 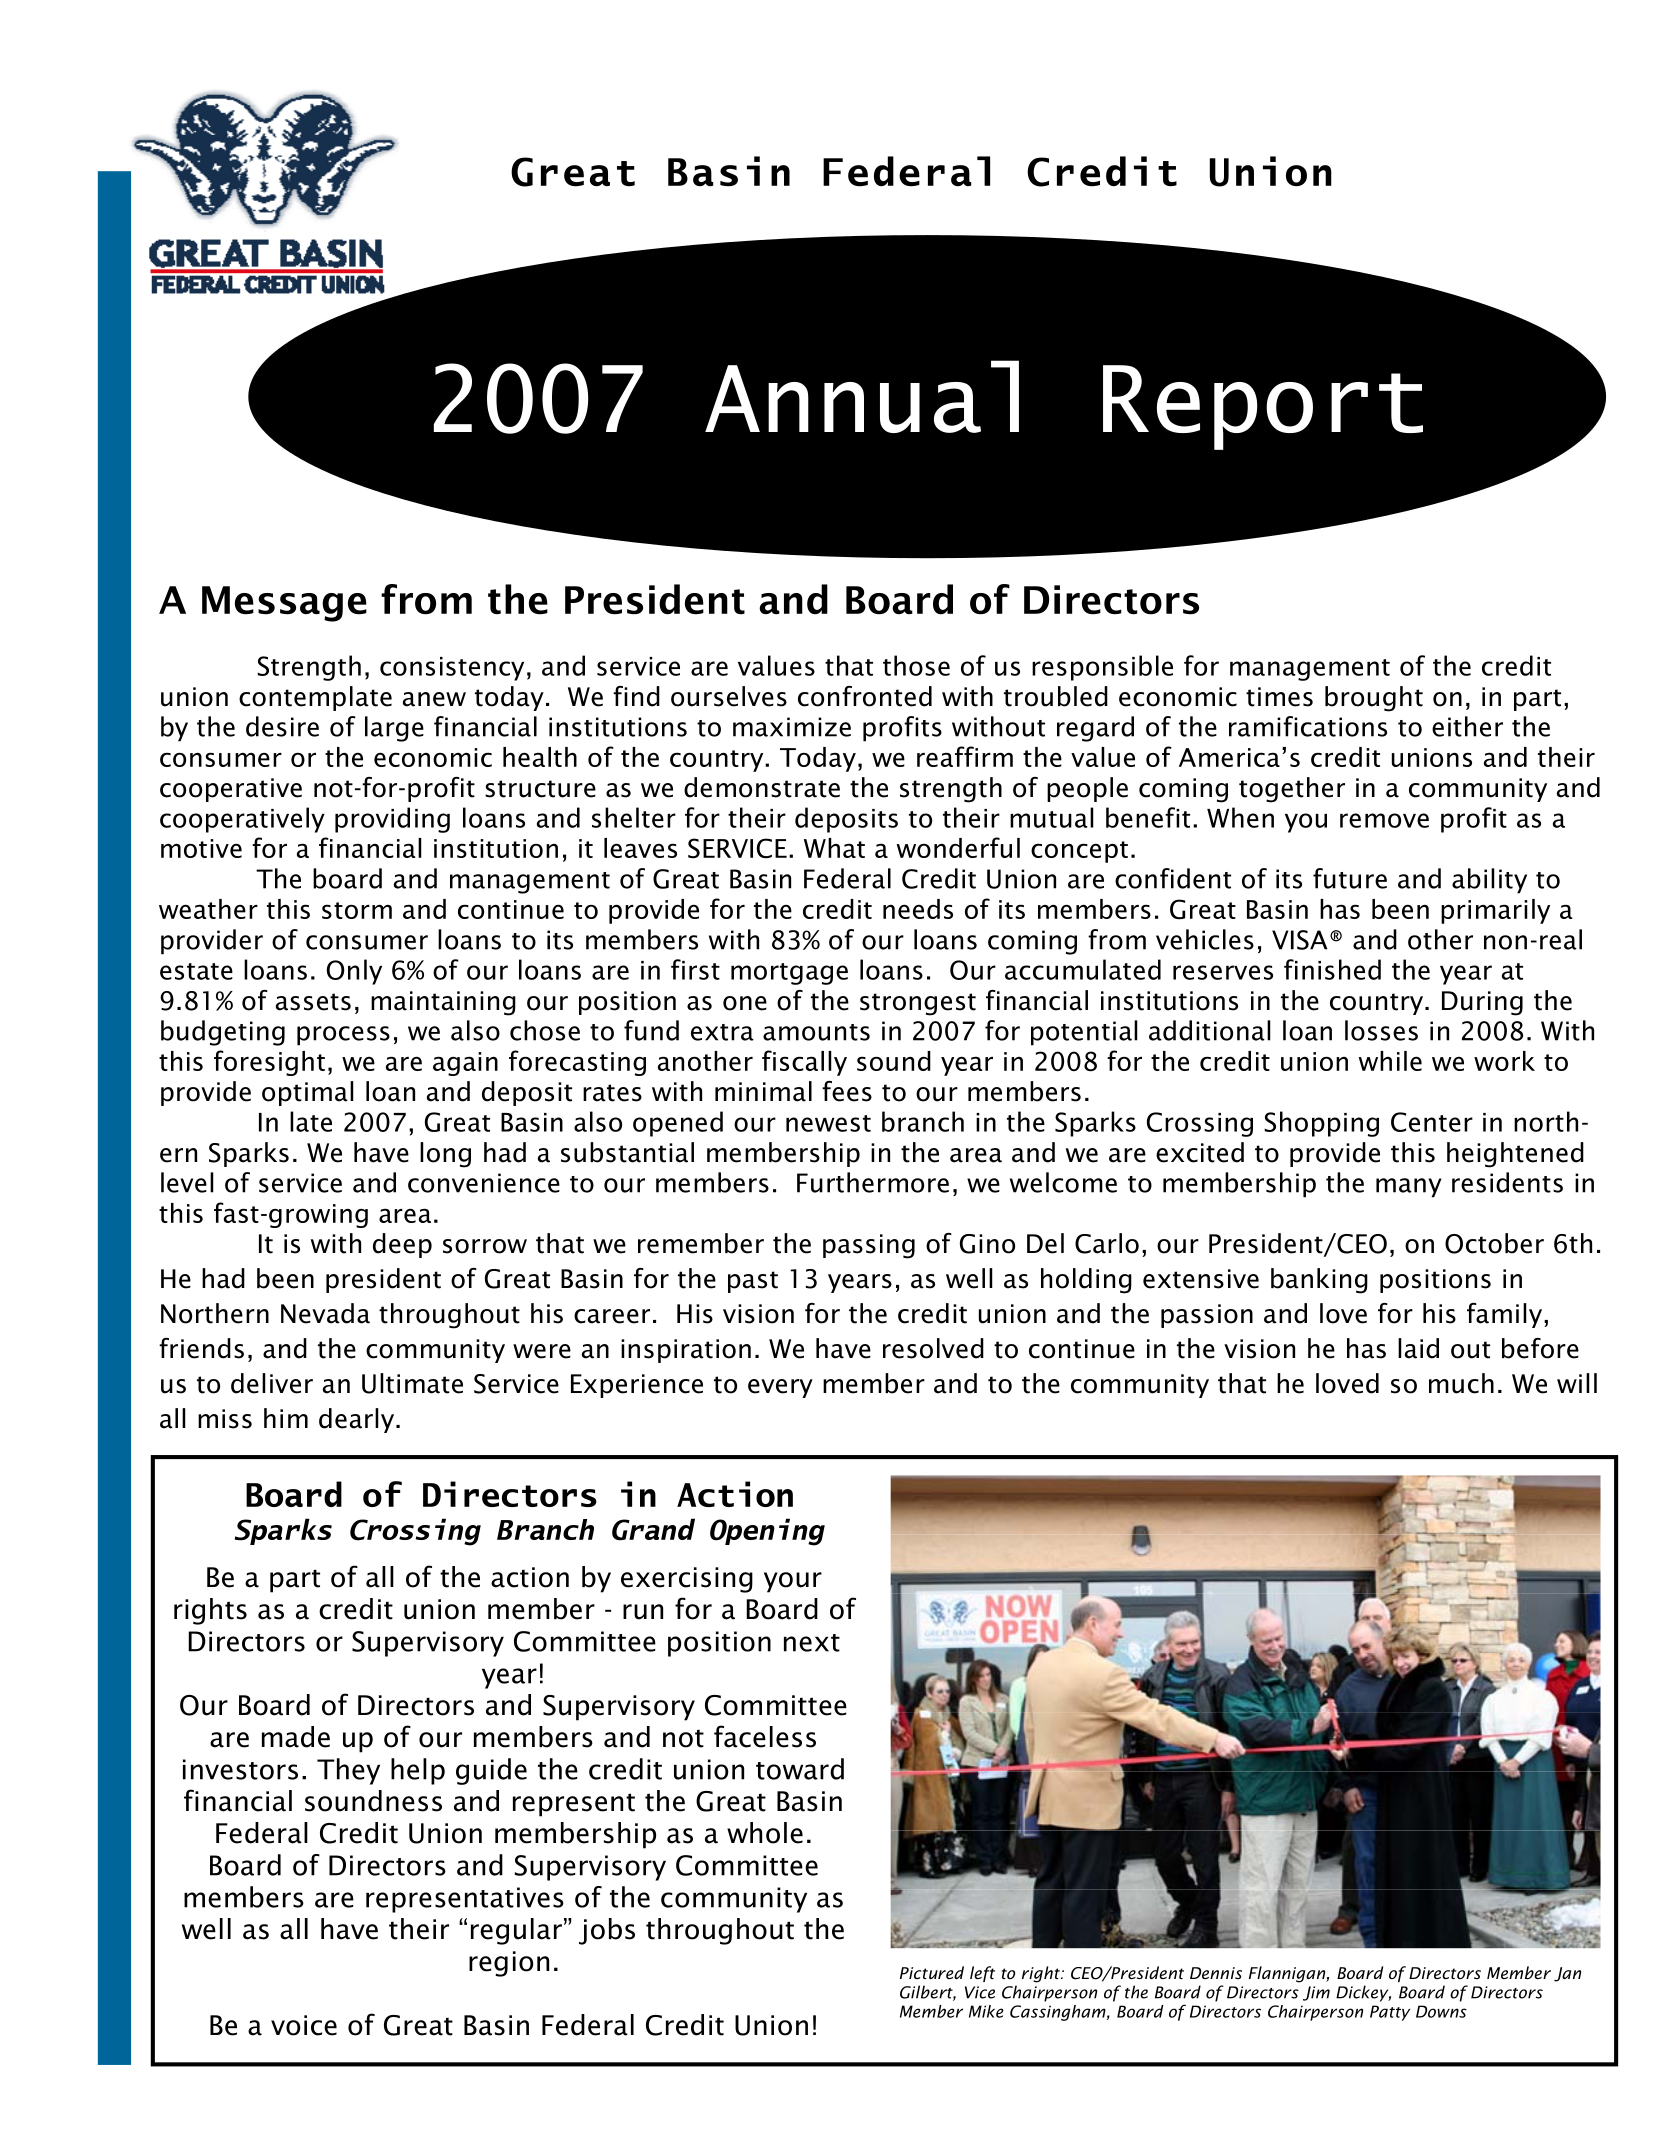 What do you see at coordinates (354, 972) in the page?
I see `Only` at bounding box center [354, 972].
